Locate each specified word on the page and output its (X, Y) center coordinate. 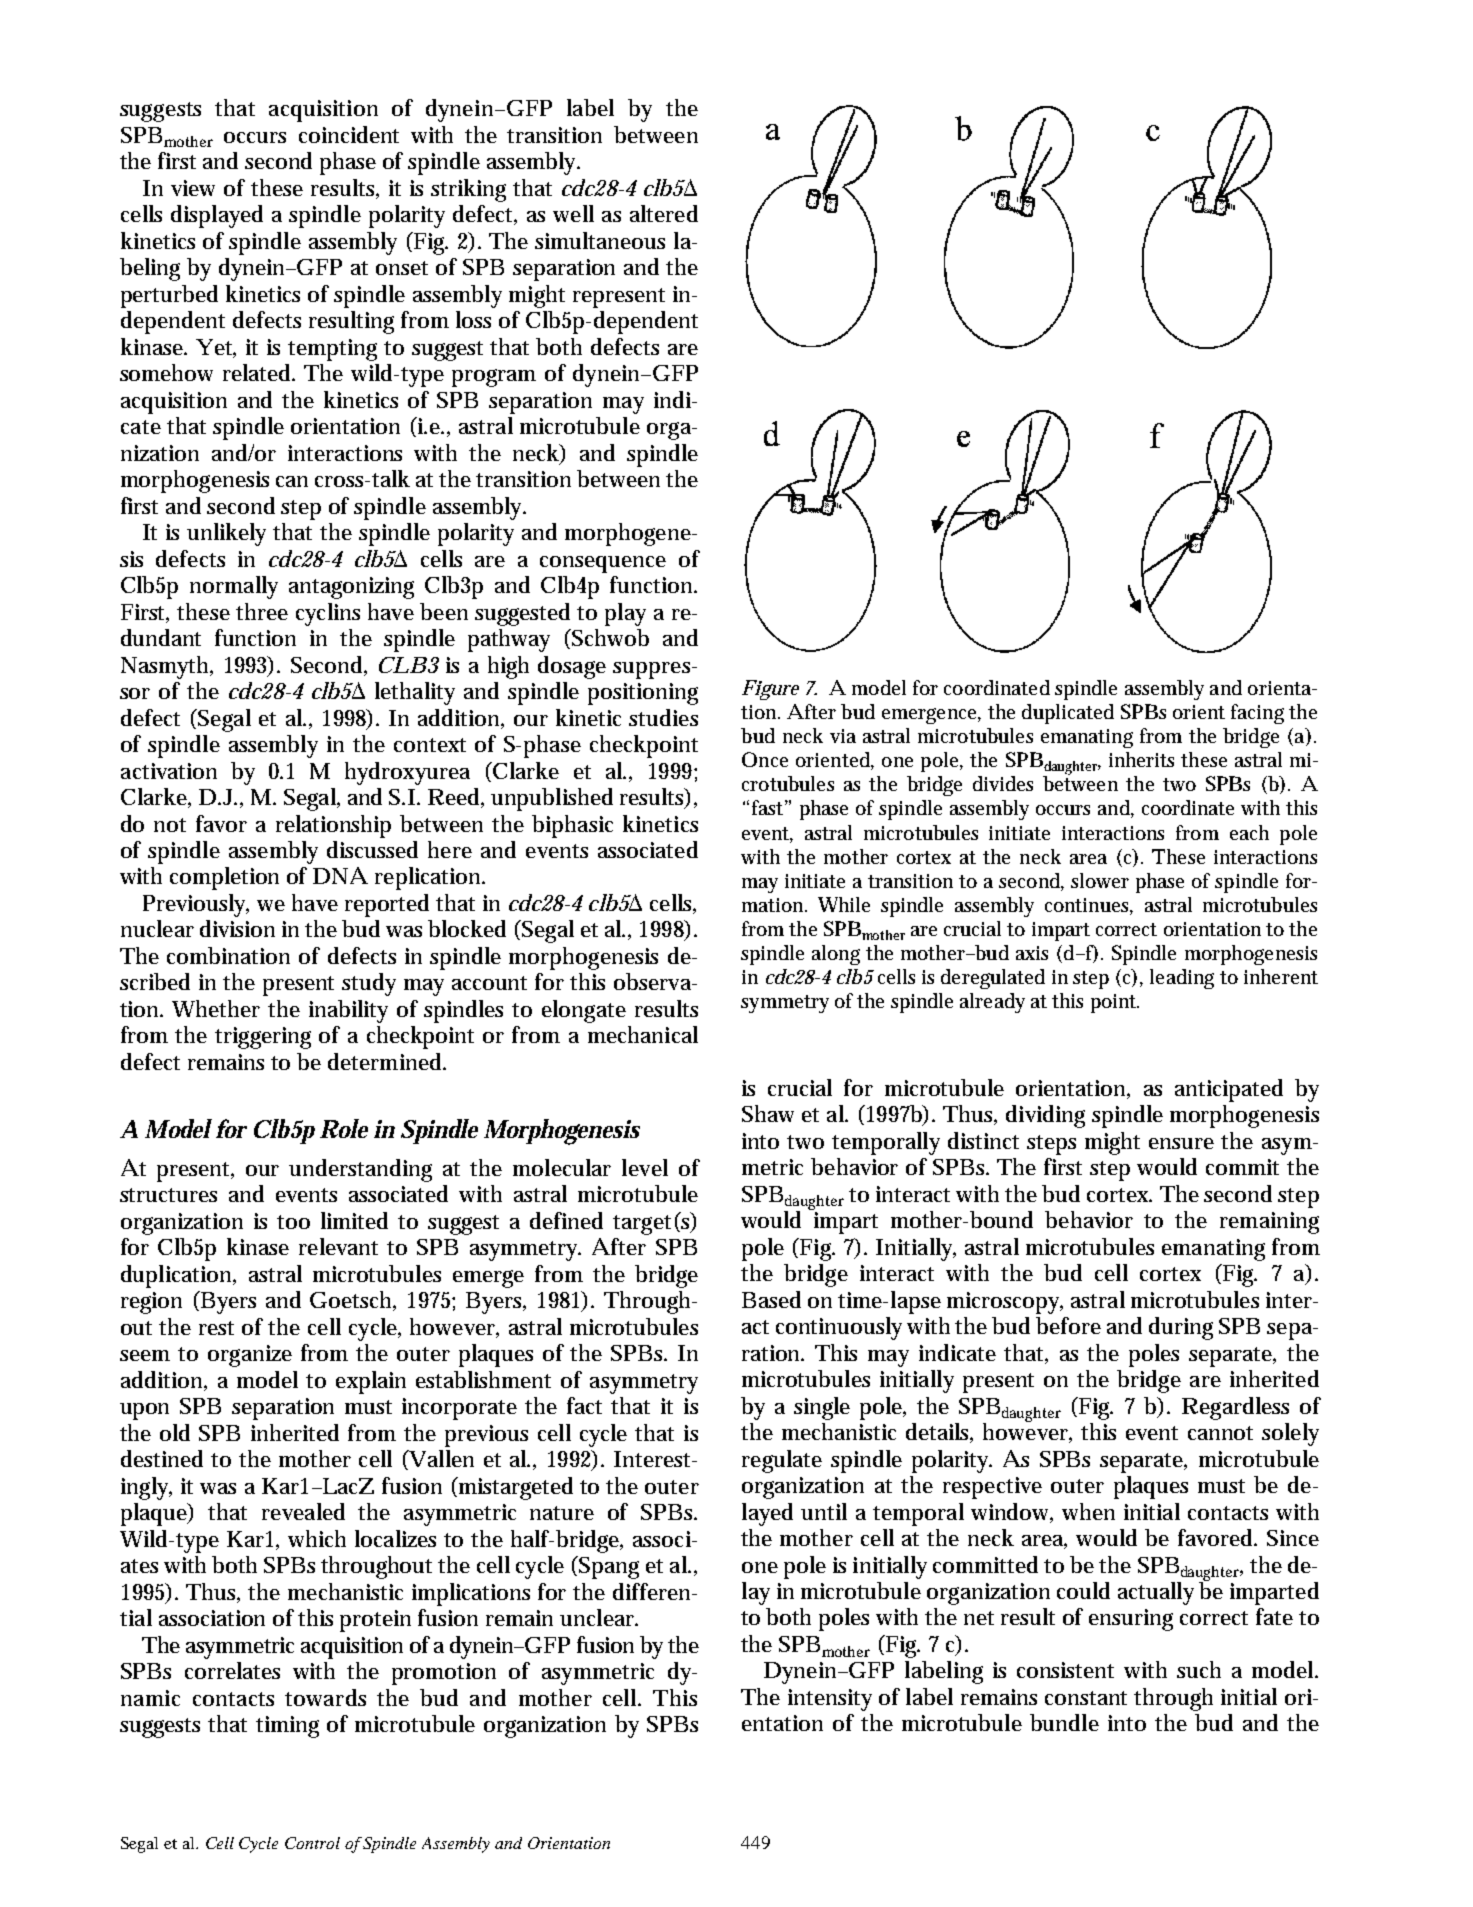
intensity (830, 1700)
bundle (1064, 1722)
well (573, 213)
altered (664, 213)
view (193, 188)
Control (312, 1843)
